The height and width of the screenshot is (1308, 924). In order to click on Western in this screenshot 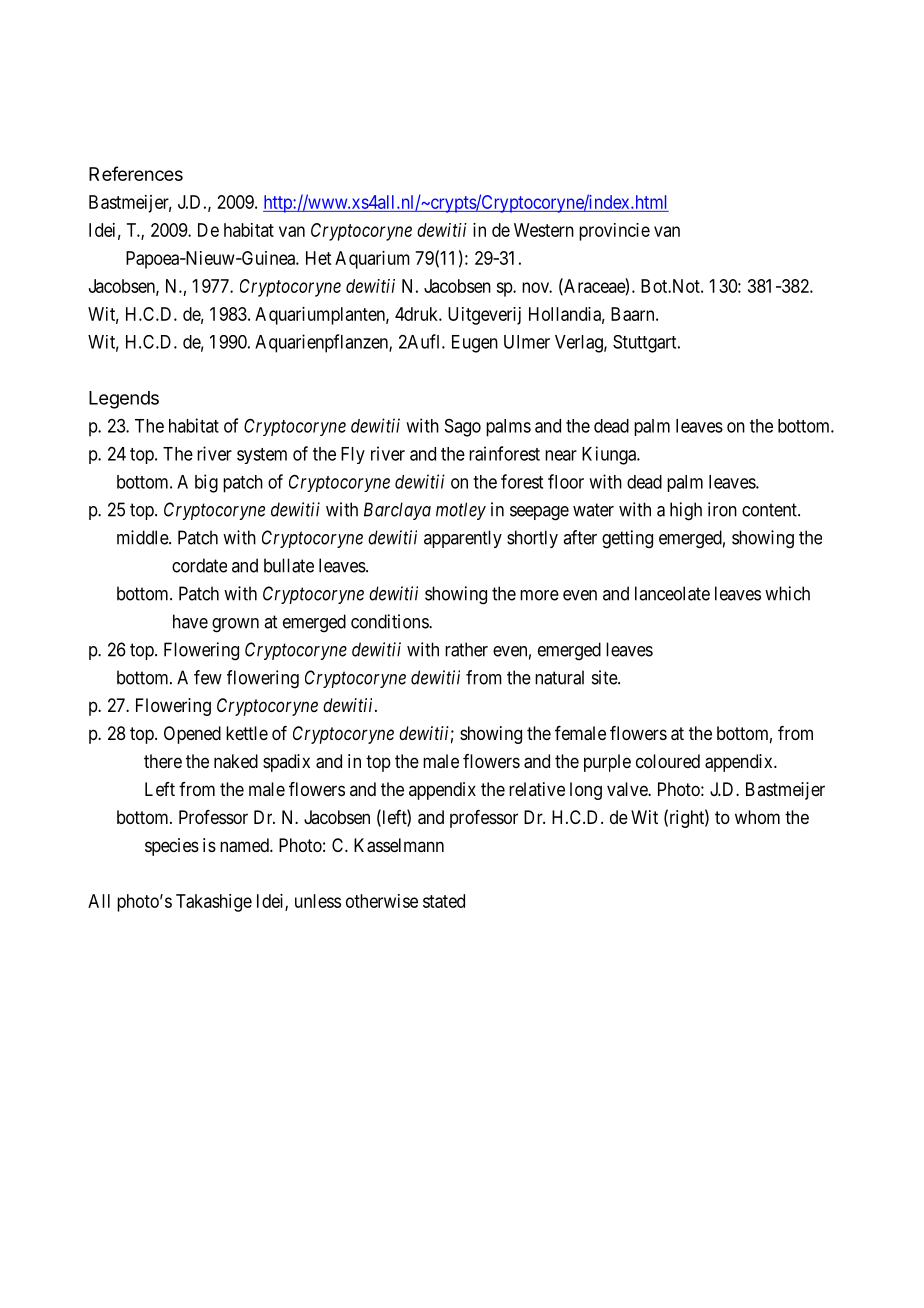, I will do `click(544, 230)`.
